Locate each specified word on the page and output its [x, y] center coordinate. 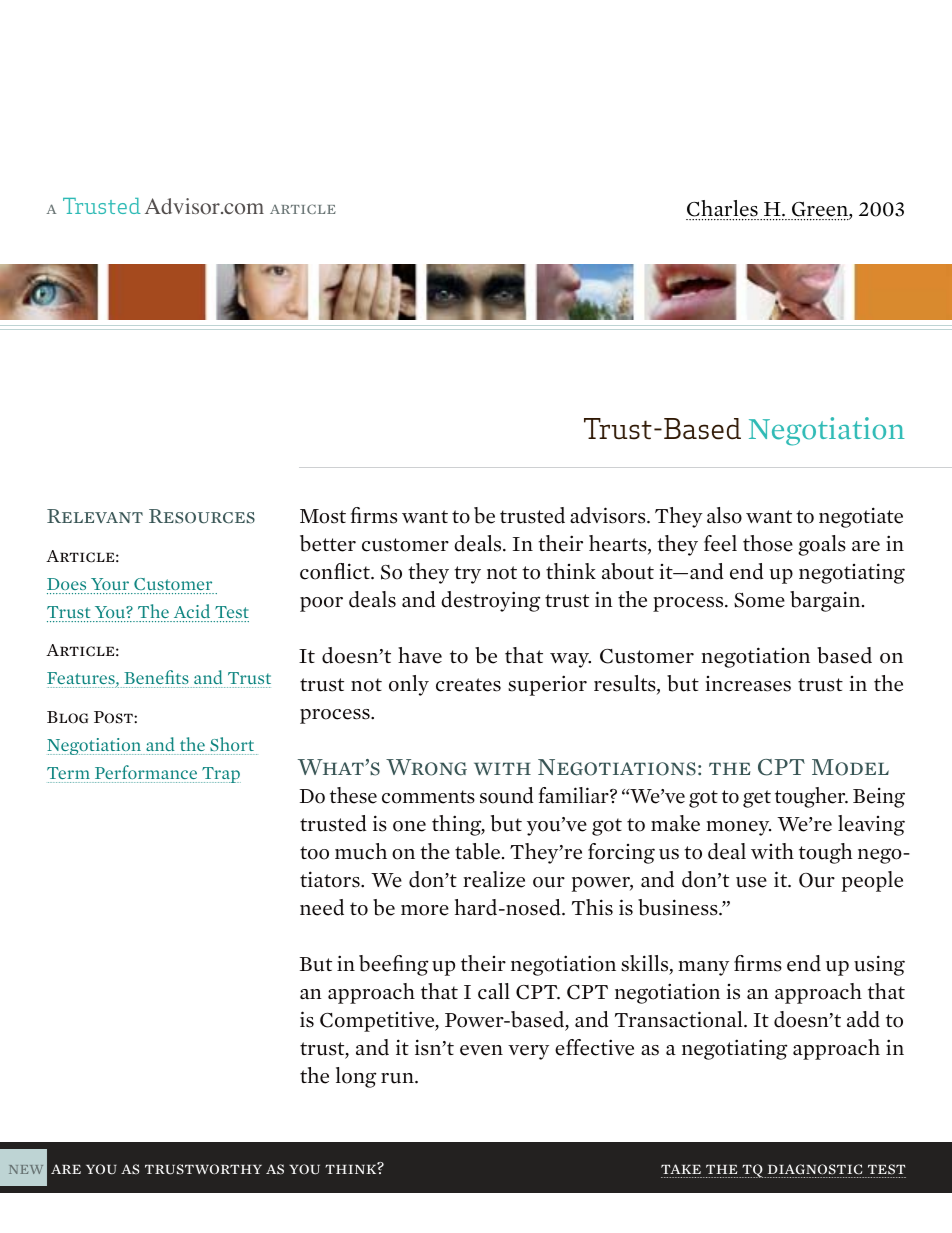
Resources [202, 516]
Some [759, 600]
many [703, 968]
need [322, 907]
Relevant [95, 516]
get [757, 799]
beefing [394, 965]
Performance [146, 774]
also [724, 515]
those [768, 543]
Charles [722, 208]
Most [323, 516]
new [26, 1169]
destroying [491, 601]
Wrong [426, 767]
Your [110, 584]
